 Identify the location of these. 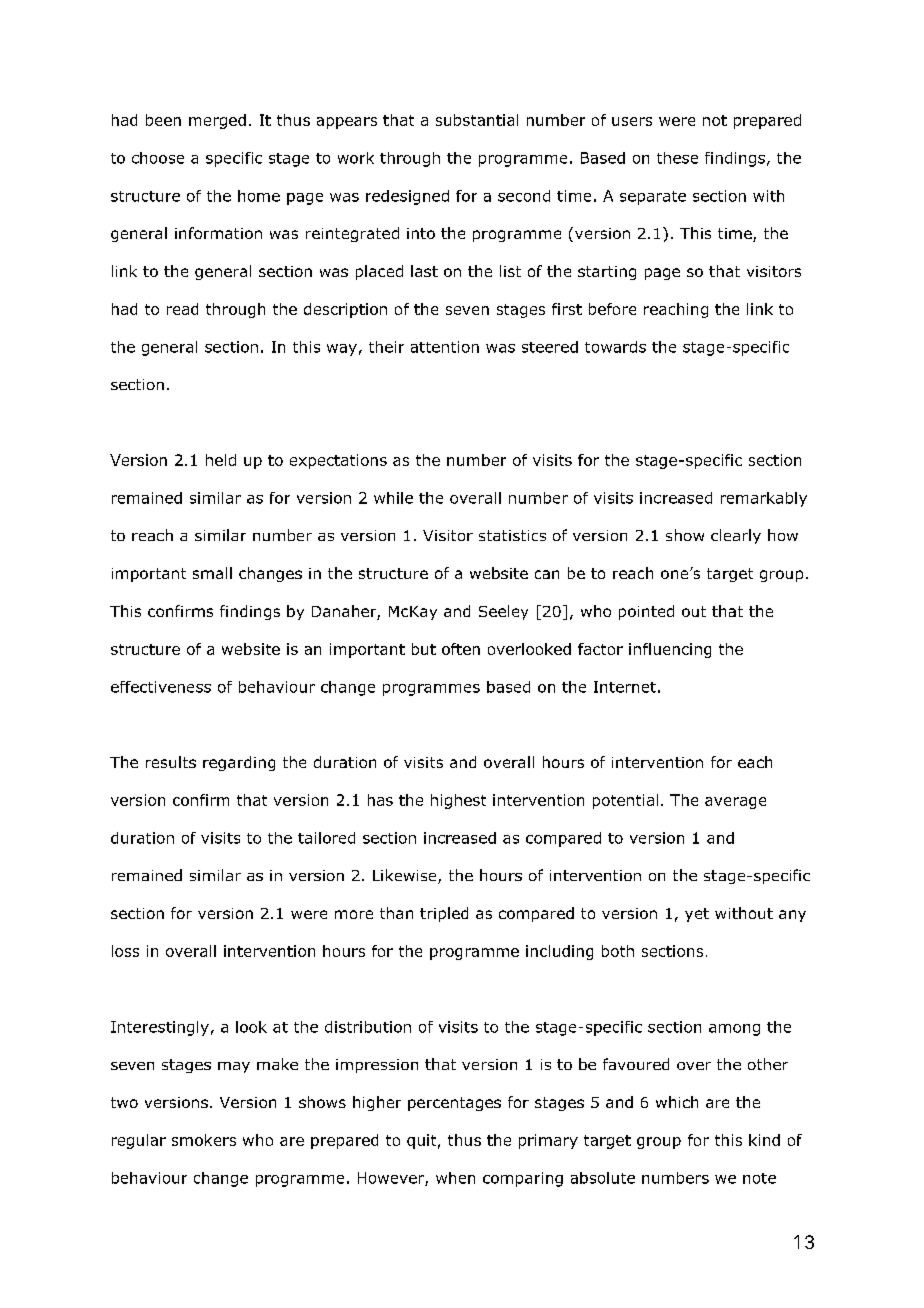
(677, 158).
